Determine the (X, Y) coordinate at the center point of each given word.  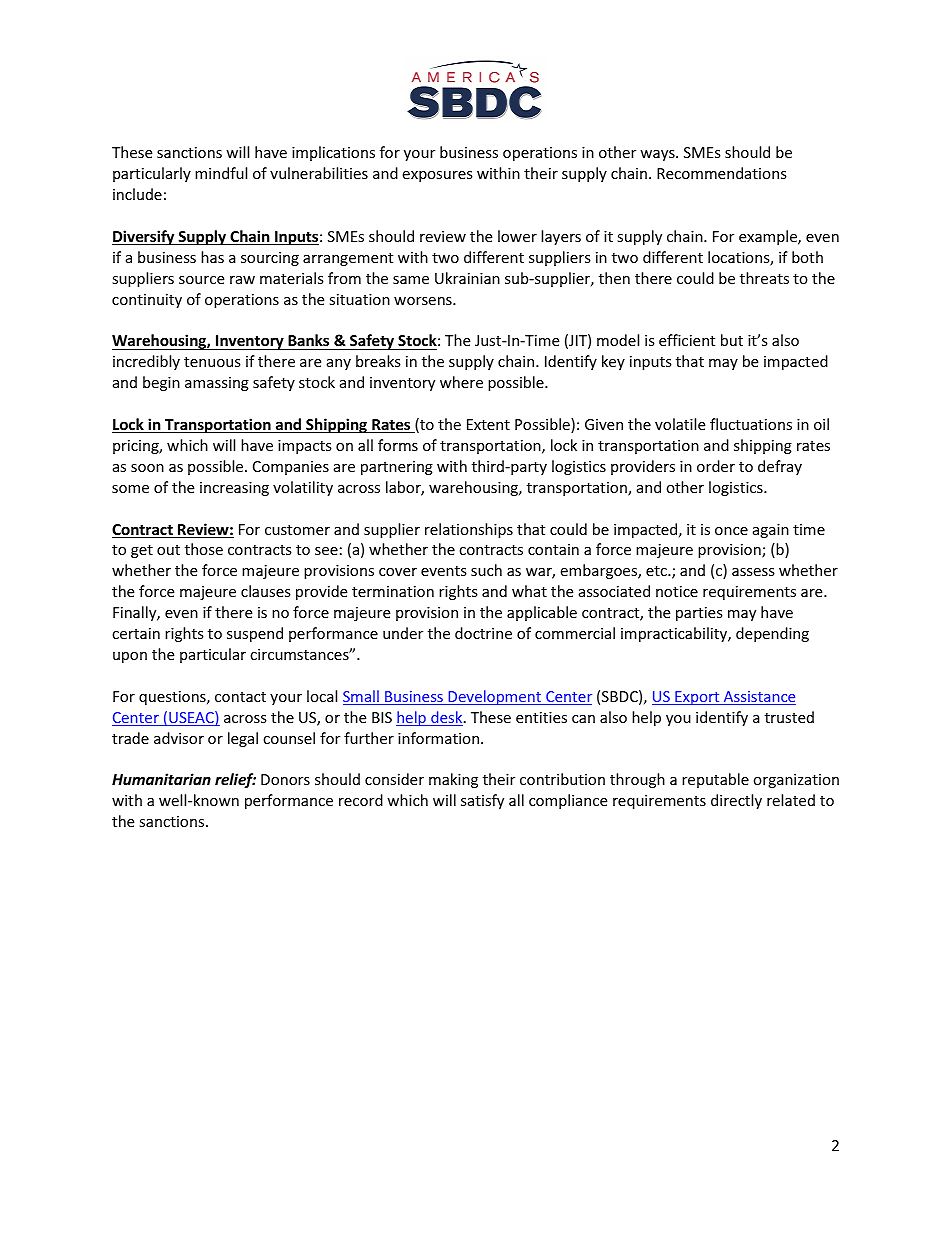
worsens (424, 301)
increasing (234, 489)
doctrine (483, 633)
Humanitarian (161, 779)
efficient (687, 340)
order (716, 466)
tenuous (212, 362)
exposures (437, 176)
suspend (255, 634)
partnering (397, 468)
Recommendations (722, 173)
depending (772, 634)
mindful (221, 173)
